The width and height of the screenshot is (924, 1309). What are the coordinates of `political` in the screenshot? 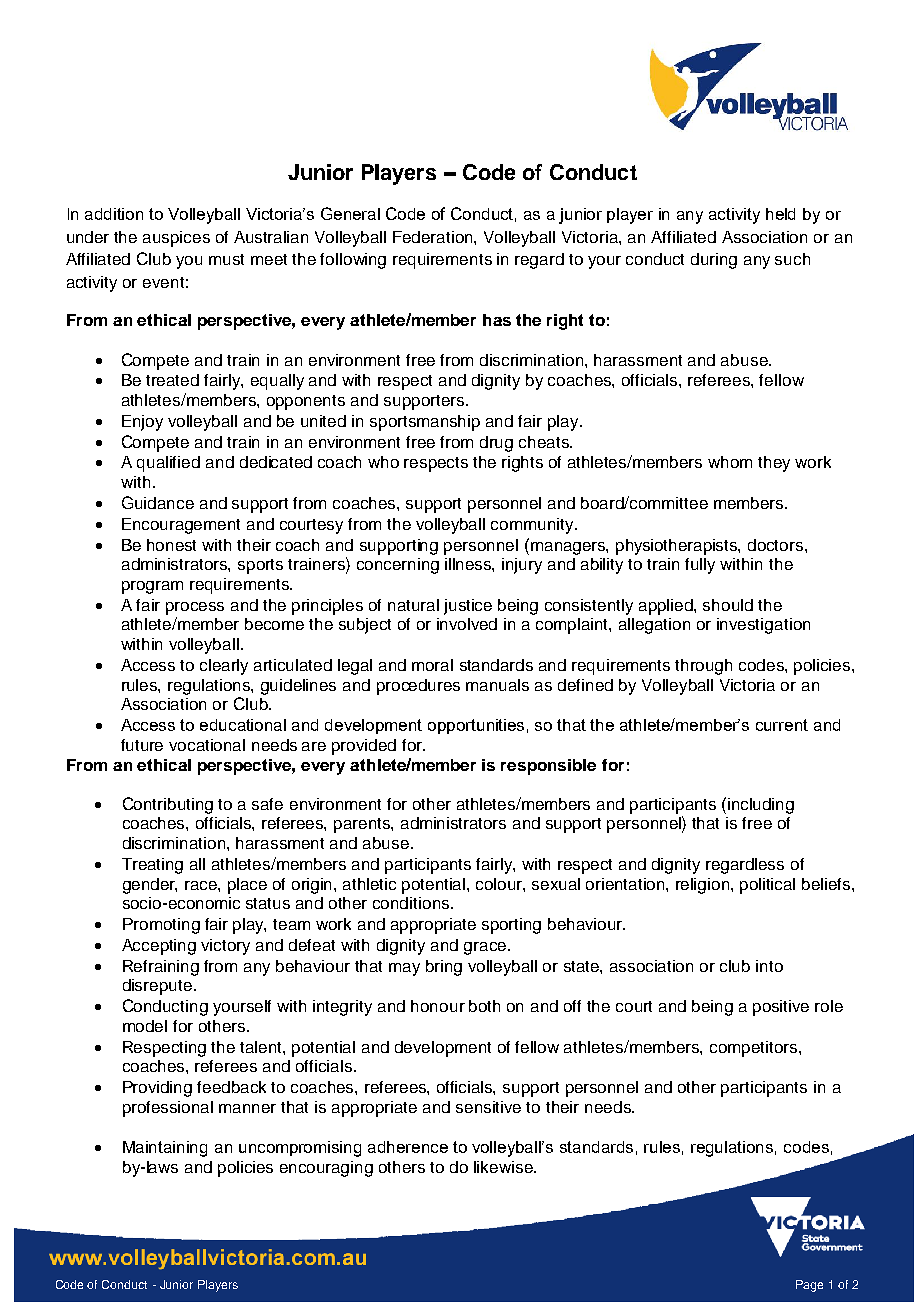 It's located at (767, 886).
